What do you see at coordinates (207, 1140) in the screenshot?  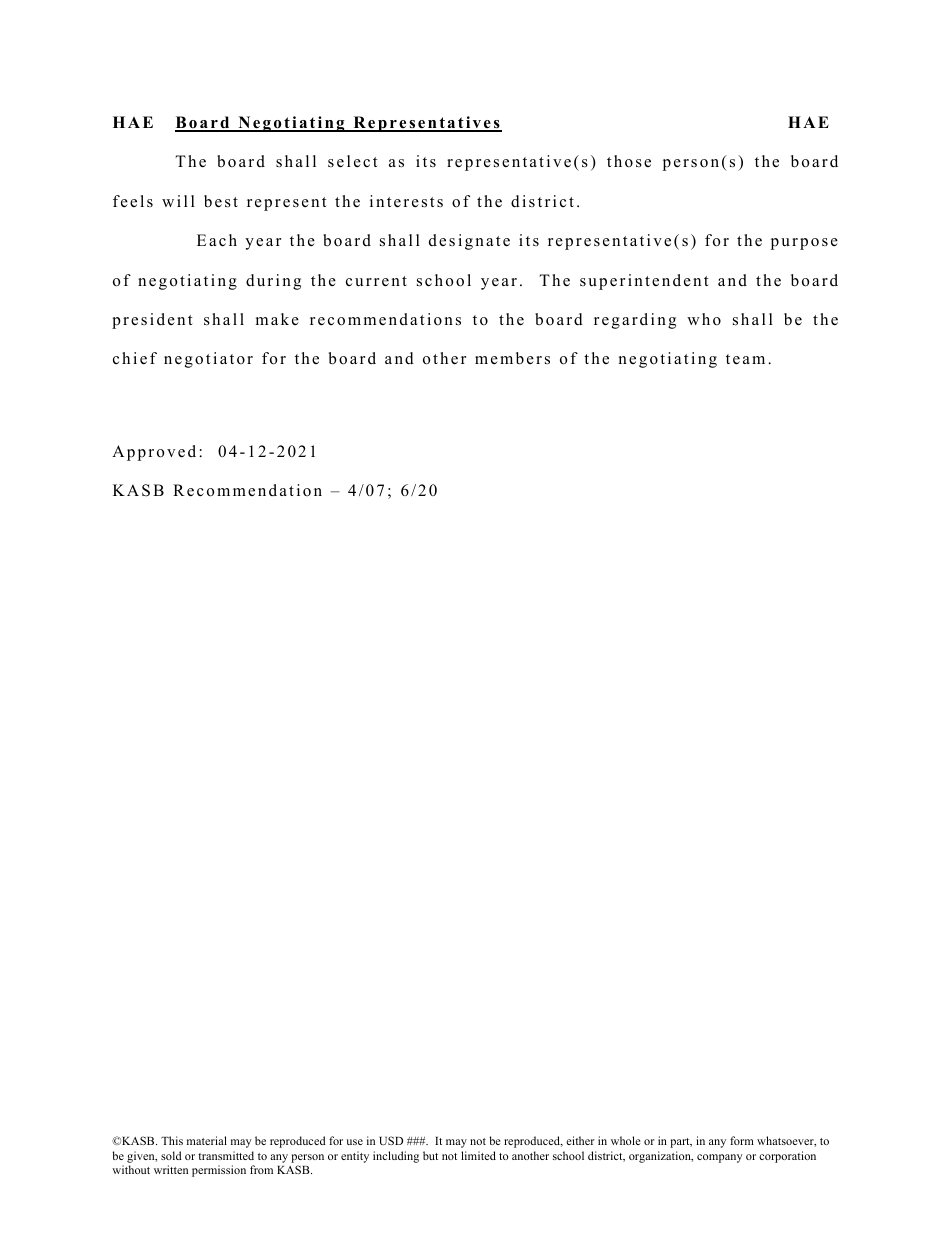 I see `material` at bounding box center [207, 1140].
